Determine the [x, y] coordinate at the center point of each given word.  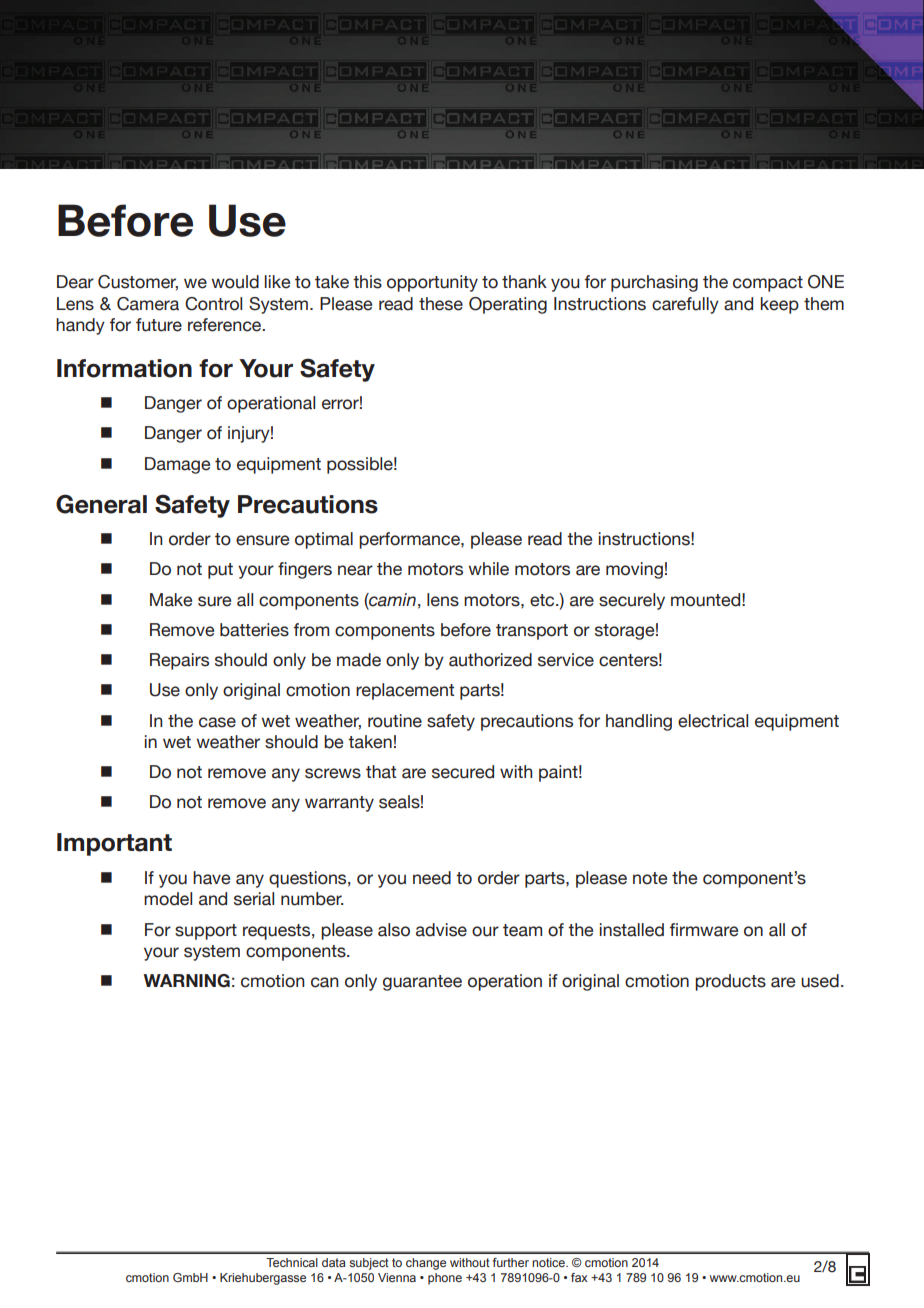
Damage [177, 465]
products [730, 982]
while [488, 569]
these [441, 304]
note [650, 878]
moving [634, 570]
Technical [292, 1262]
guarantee [422, 983]
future [159, 325]
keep [780, 305]
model [168, 899]
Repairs [179, 661]
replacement [405, 691]
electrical [713, 721]
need [432, 878]
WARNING [186, 981]
